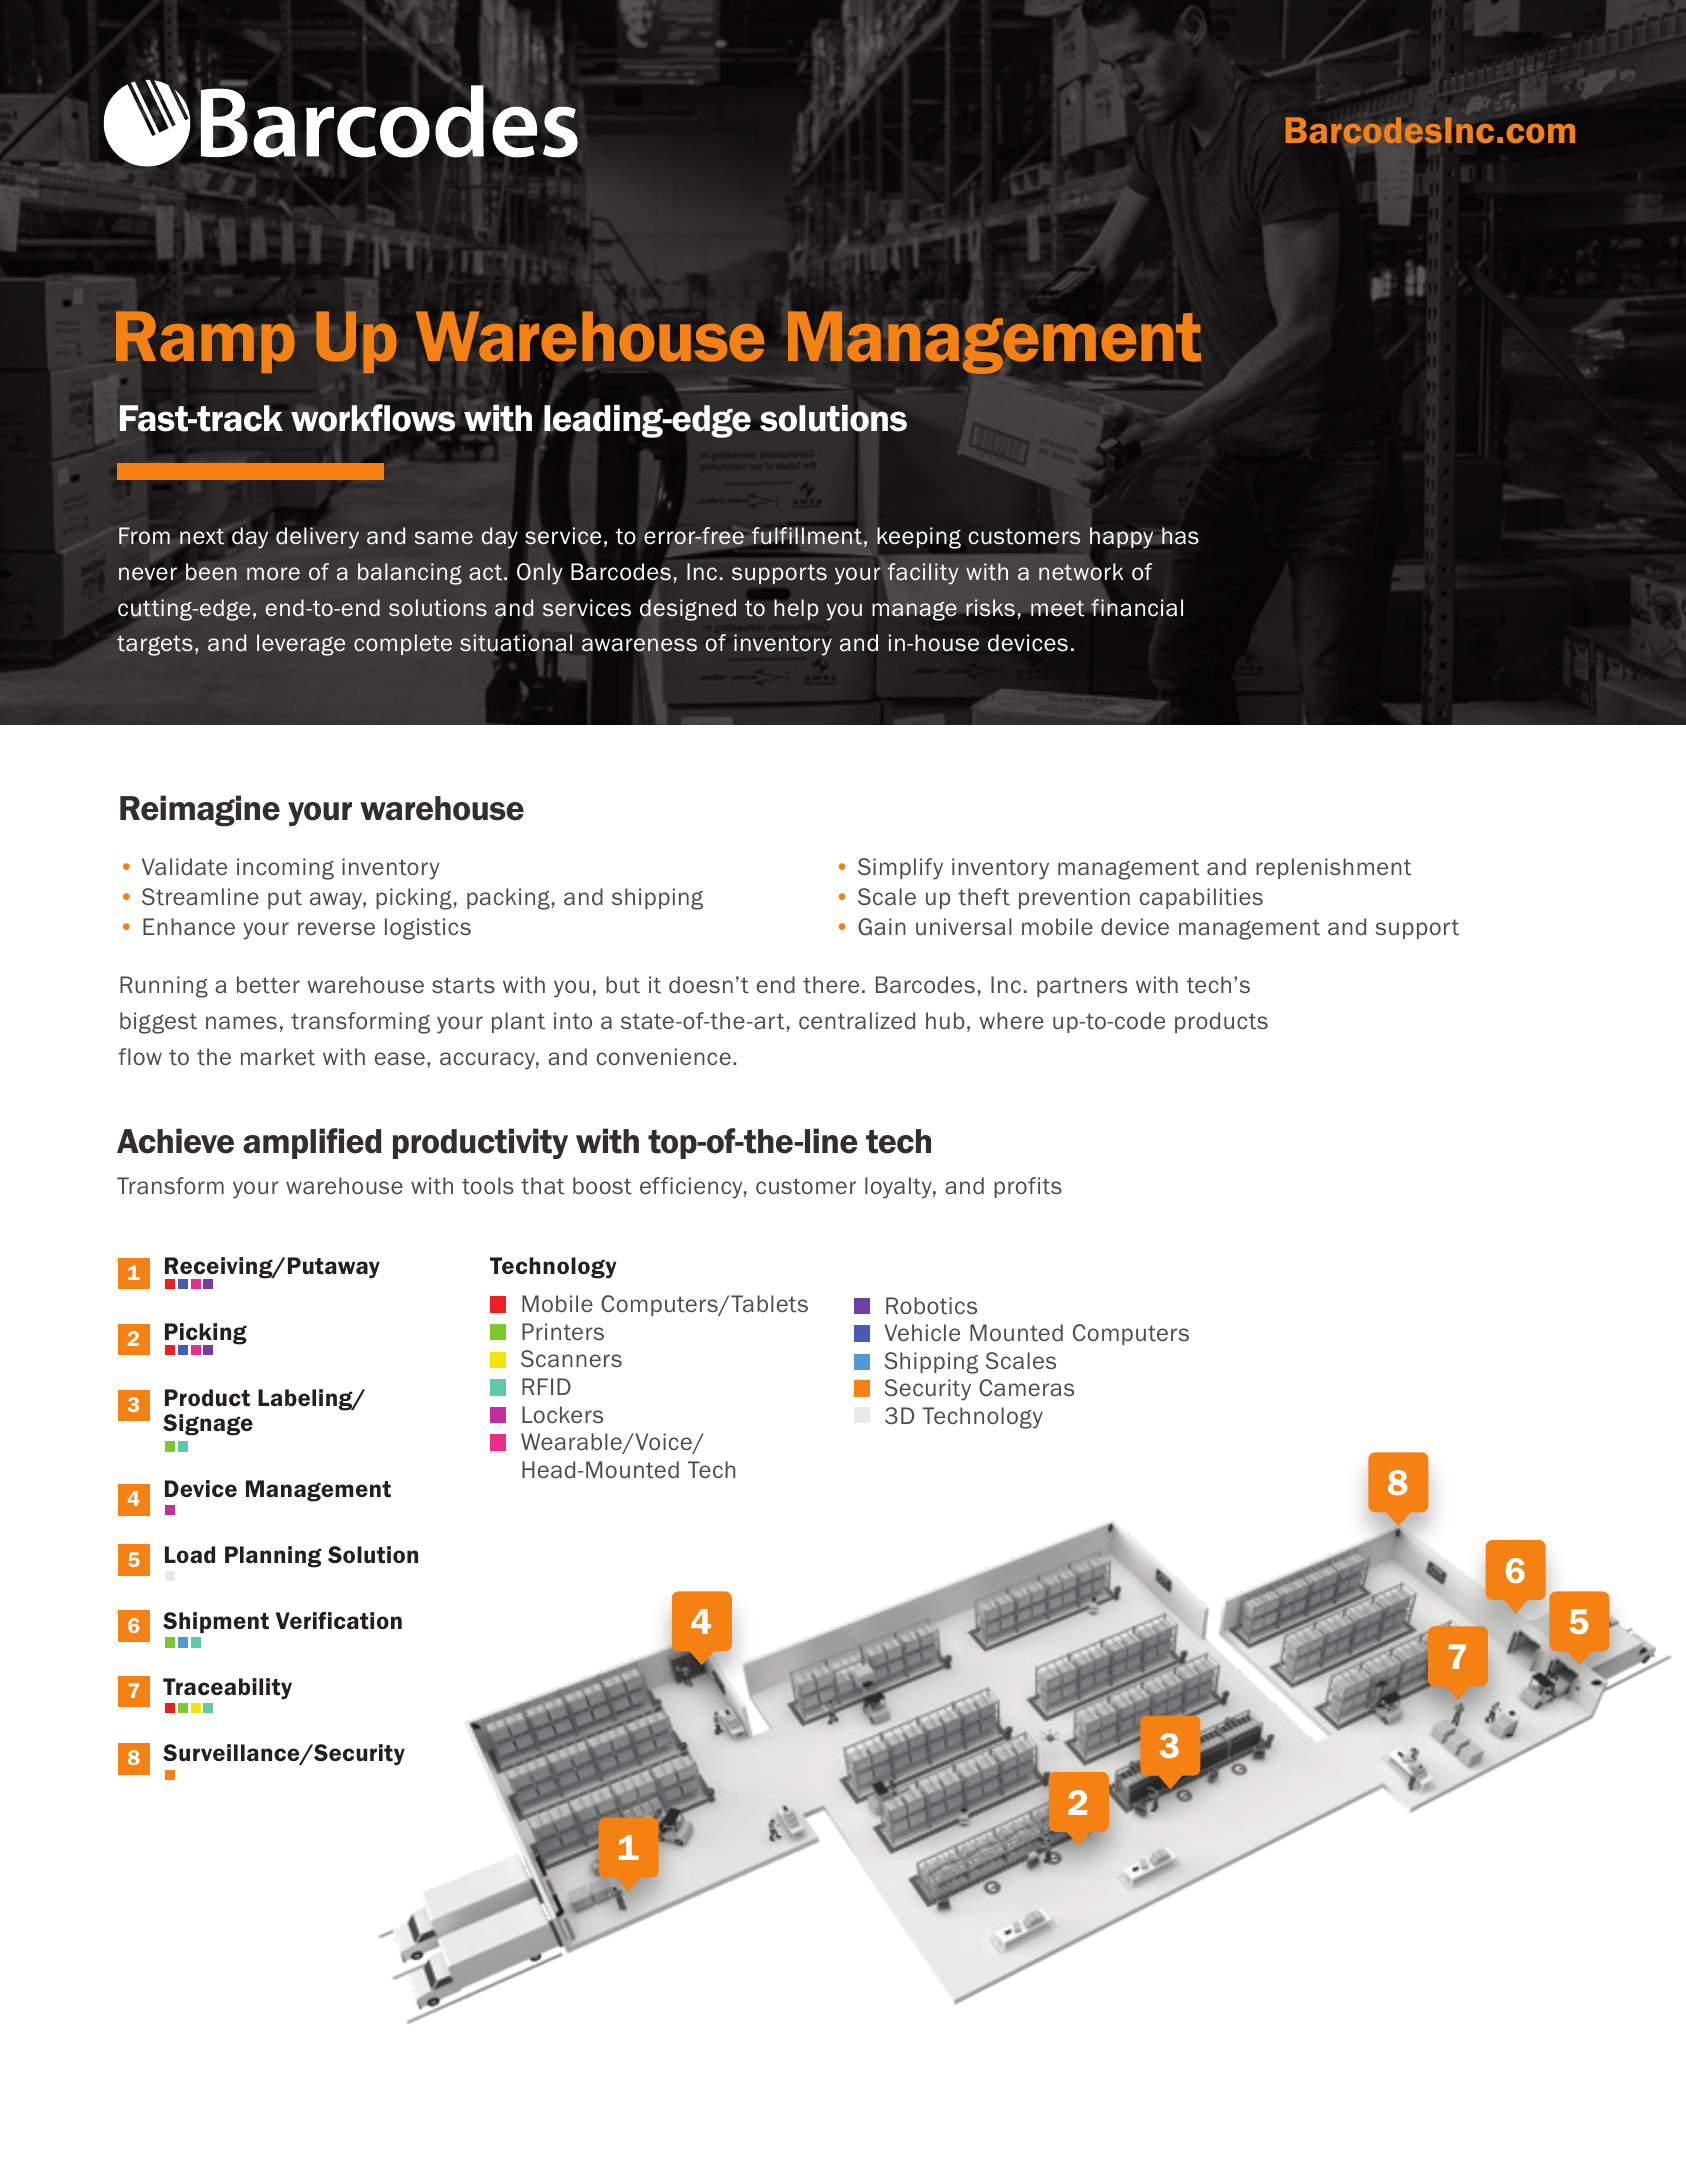  Describe the element at coordinates (1026, 1388) in the image. I see `Cameras` at that location.
